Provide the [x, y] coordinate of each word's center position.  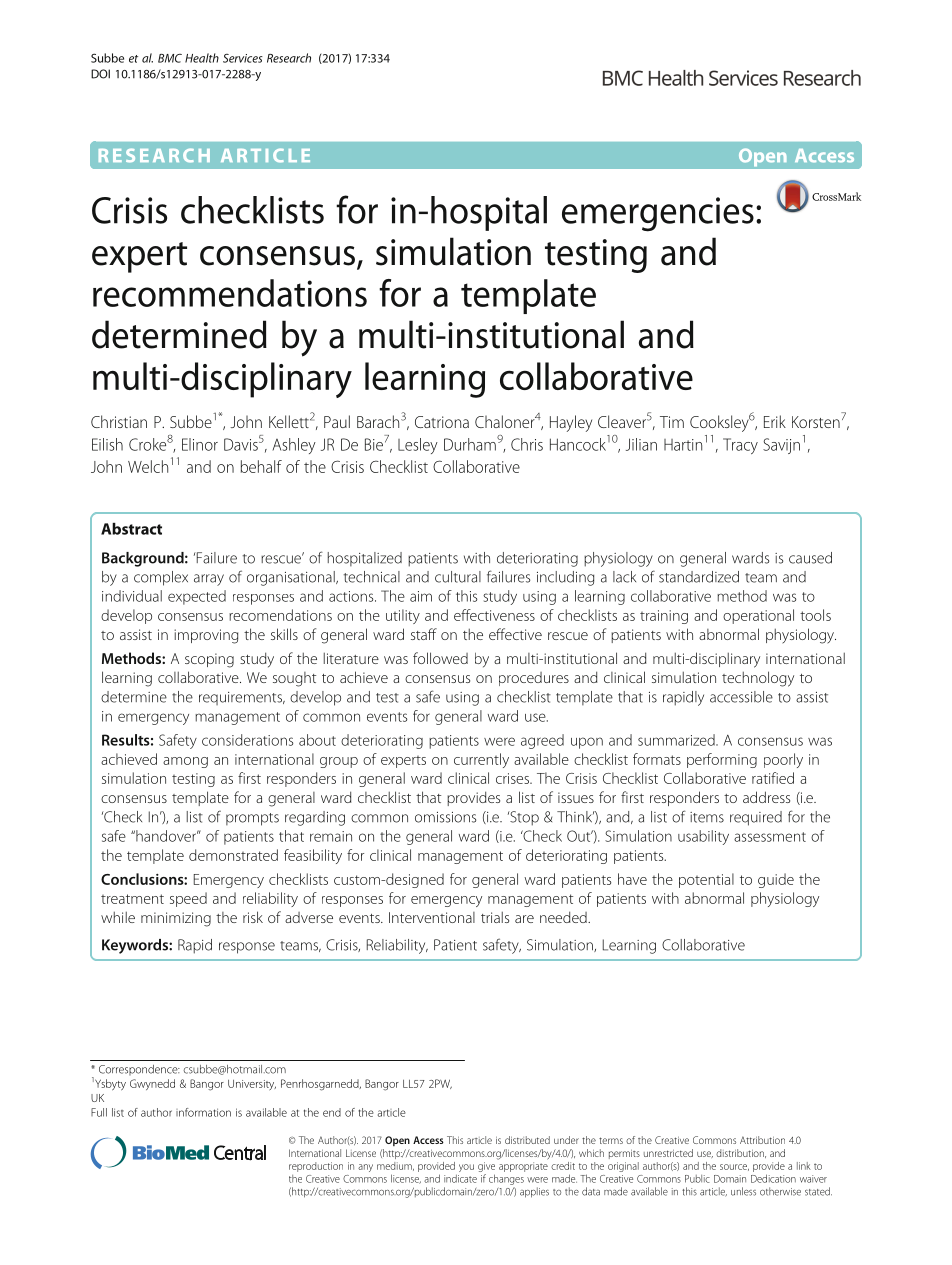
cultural [458, 577]
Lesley [418, 446]
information [203, 1112]
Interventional [432, 917]
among [185, 762]
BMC [170, 58]
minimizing [176, 919]
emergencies [658, 214]
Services [243, 58]
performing [722, 760]
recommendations [230, 293]
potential [706, 880]
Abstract [131, 529]
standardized [699, 577]
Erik [775, 421]
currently [481, 760]
